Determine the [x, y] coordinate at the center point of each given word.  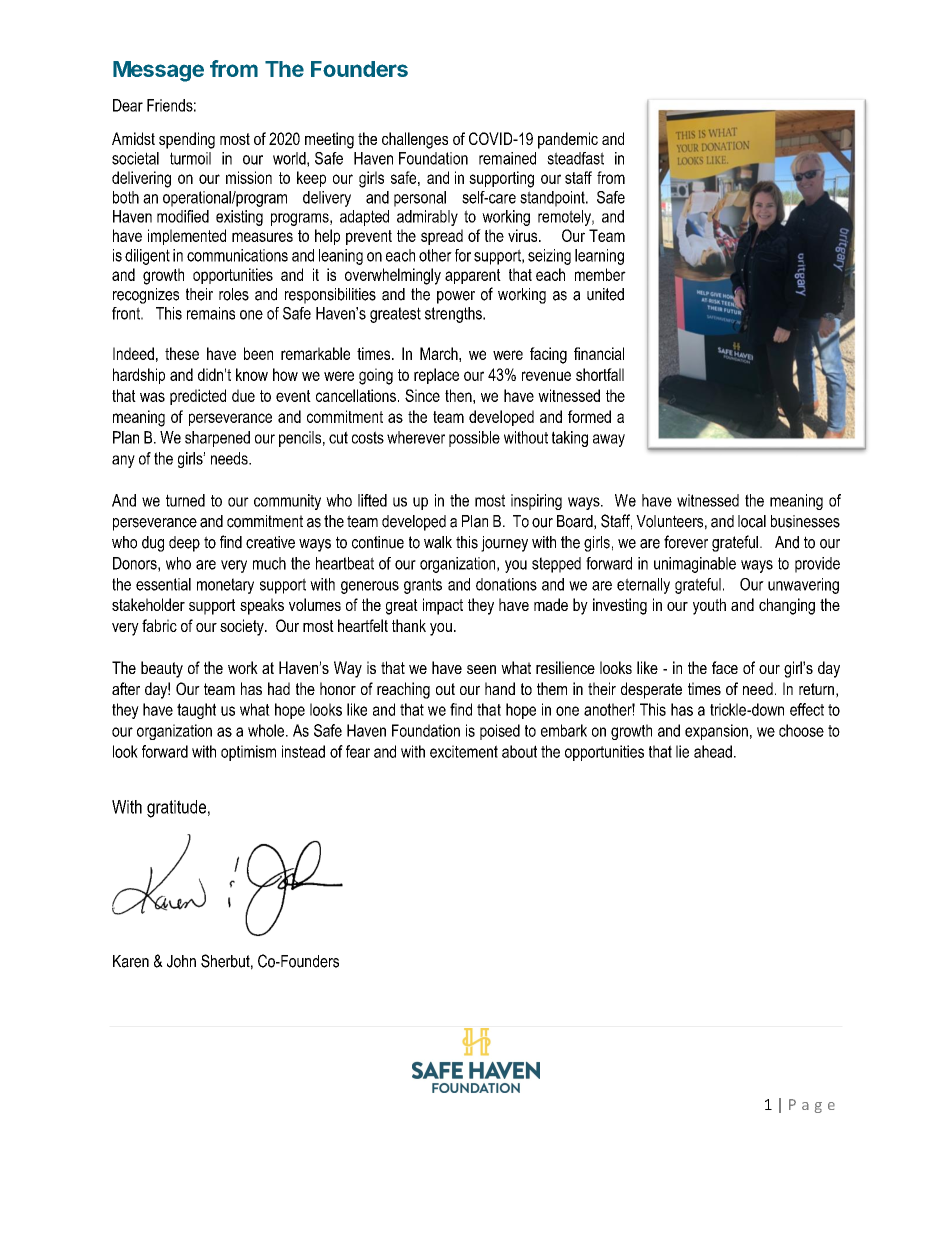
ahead [713, 751]
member [600, 274]
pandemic [568, 140]
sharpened [217, 439]
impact [443, 606]
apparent [473, 276]
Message [158, 71]
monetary [225, 586]
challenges [415, 140]
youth [709, 606]
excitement [464, 751]
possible [474, 439]
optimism [248, 753]
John [181, 961]
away [609, 440]
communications [237, 255]
